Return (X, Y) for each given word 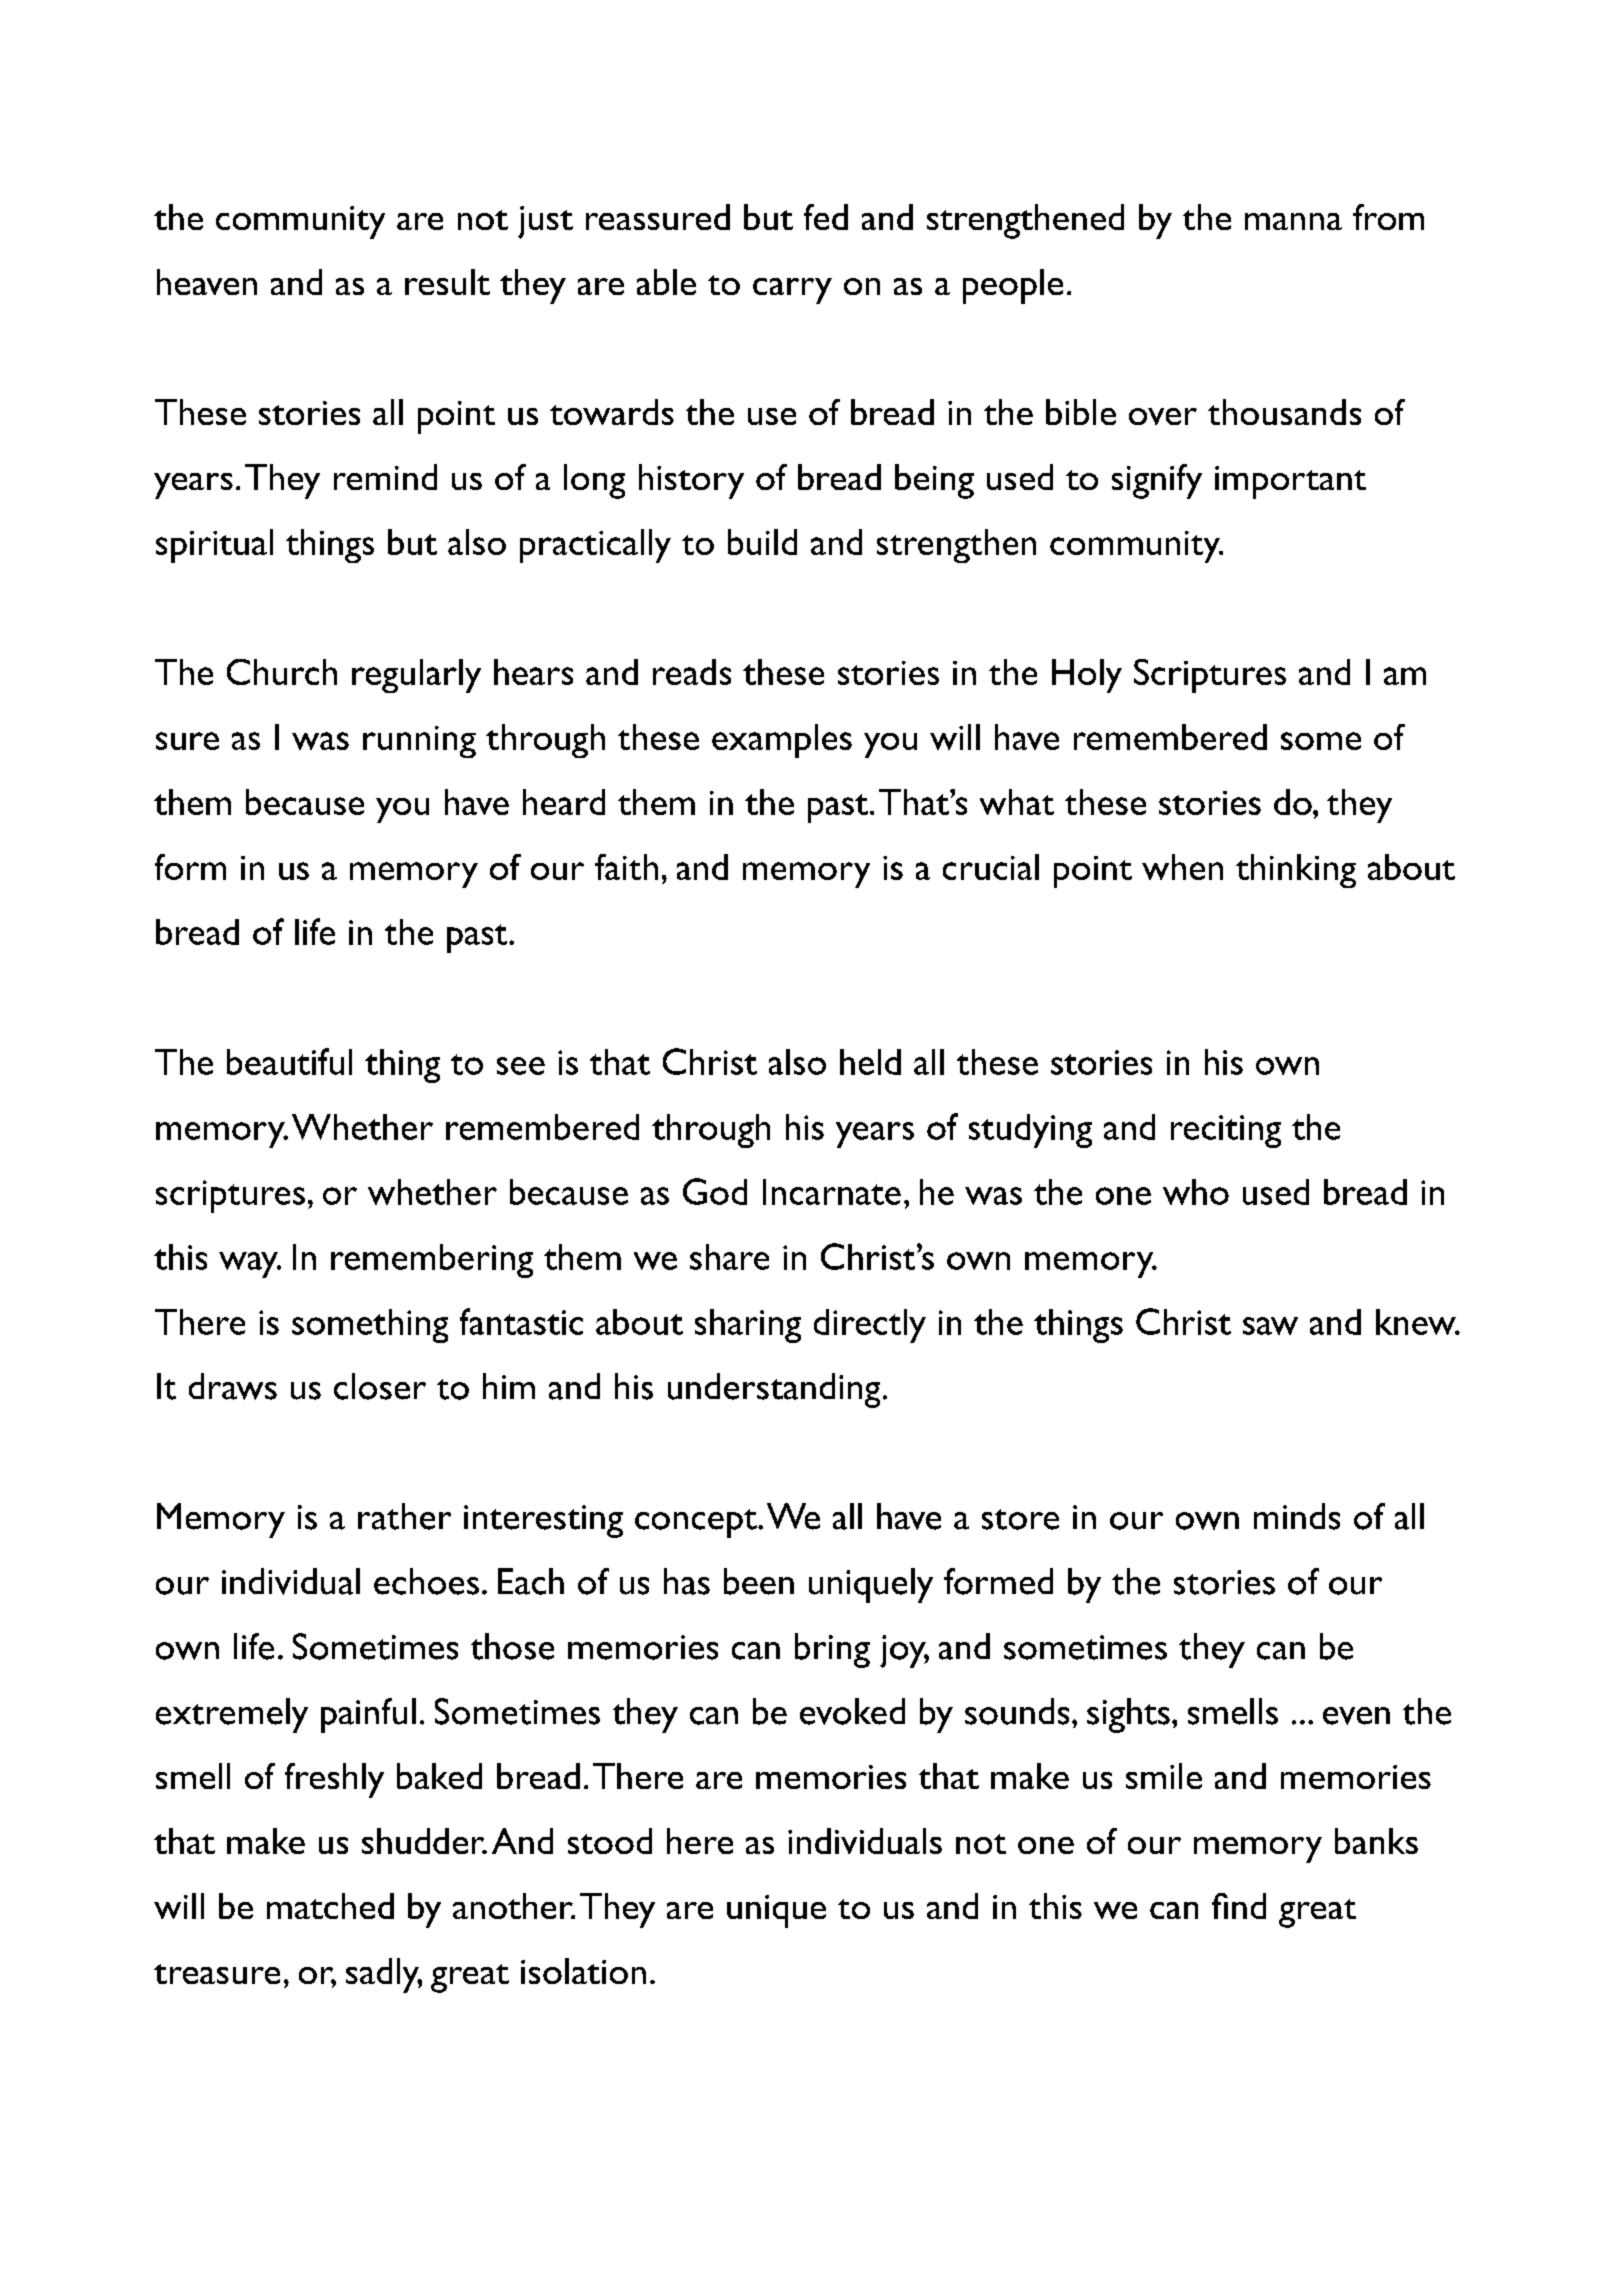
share (729, 1257)
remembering (432, 1261)
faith (626, 867)
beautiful (289, 1061)
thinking (1296, 871)
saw (1270, 1326)
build (762, 542)
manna (1293, 221)
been (759, 1581)
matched (330, 1906)
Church (282, 672)
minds (1297, 1516)
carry (792, 291)
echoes (426, 1581)
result (447, 282)
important (1290, 482)
